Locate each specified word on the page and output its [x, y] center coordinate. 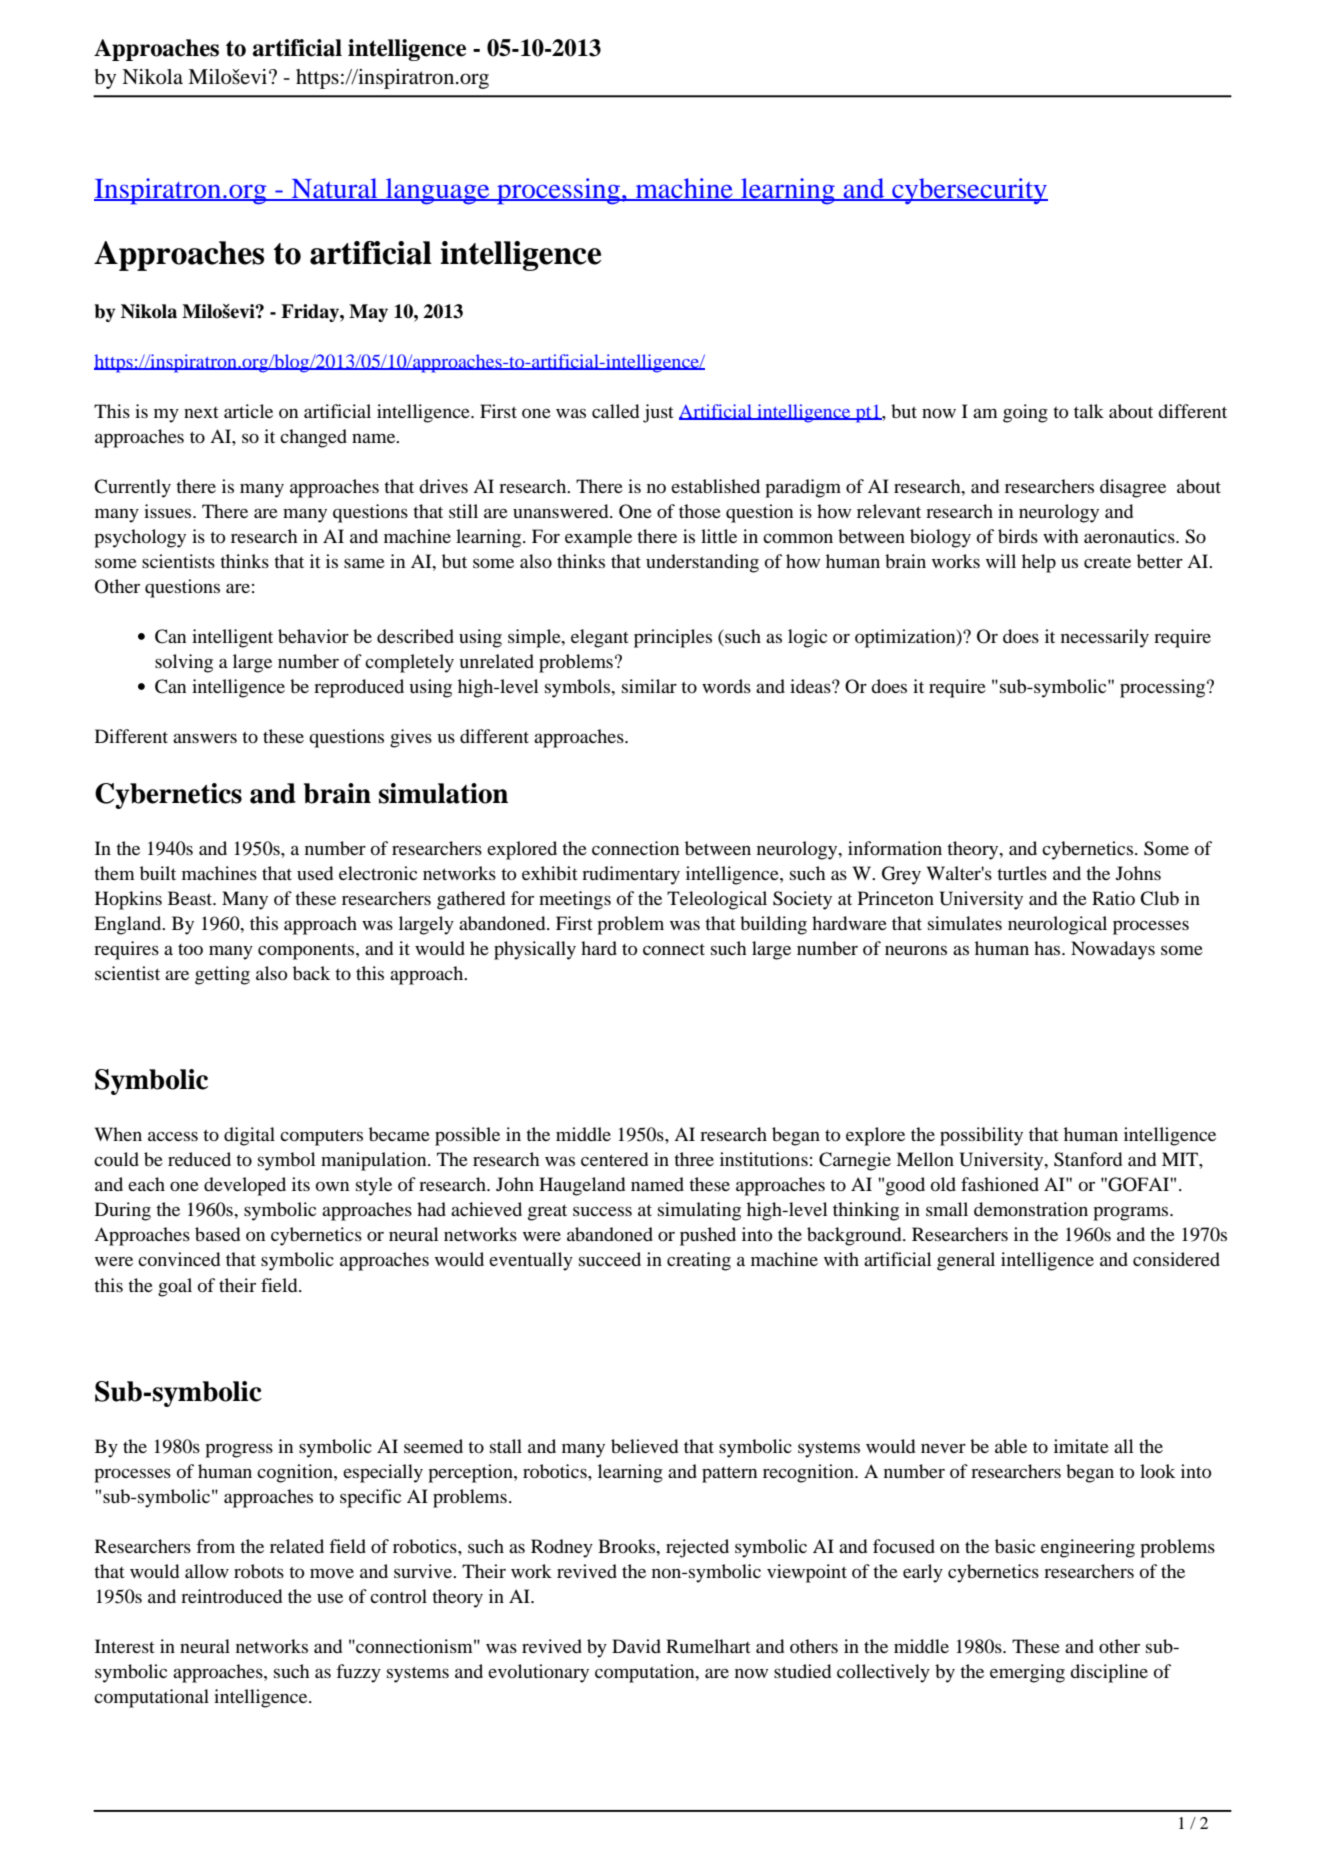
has [1048, 948]
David [636, 1646]
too [190, 949]
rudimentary [631, 875]
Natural [334, 189]
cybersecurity [969, 191]
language [438, 191]
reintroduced [231, 1596]
